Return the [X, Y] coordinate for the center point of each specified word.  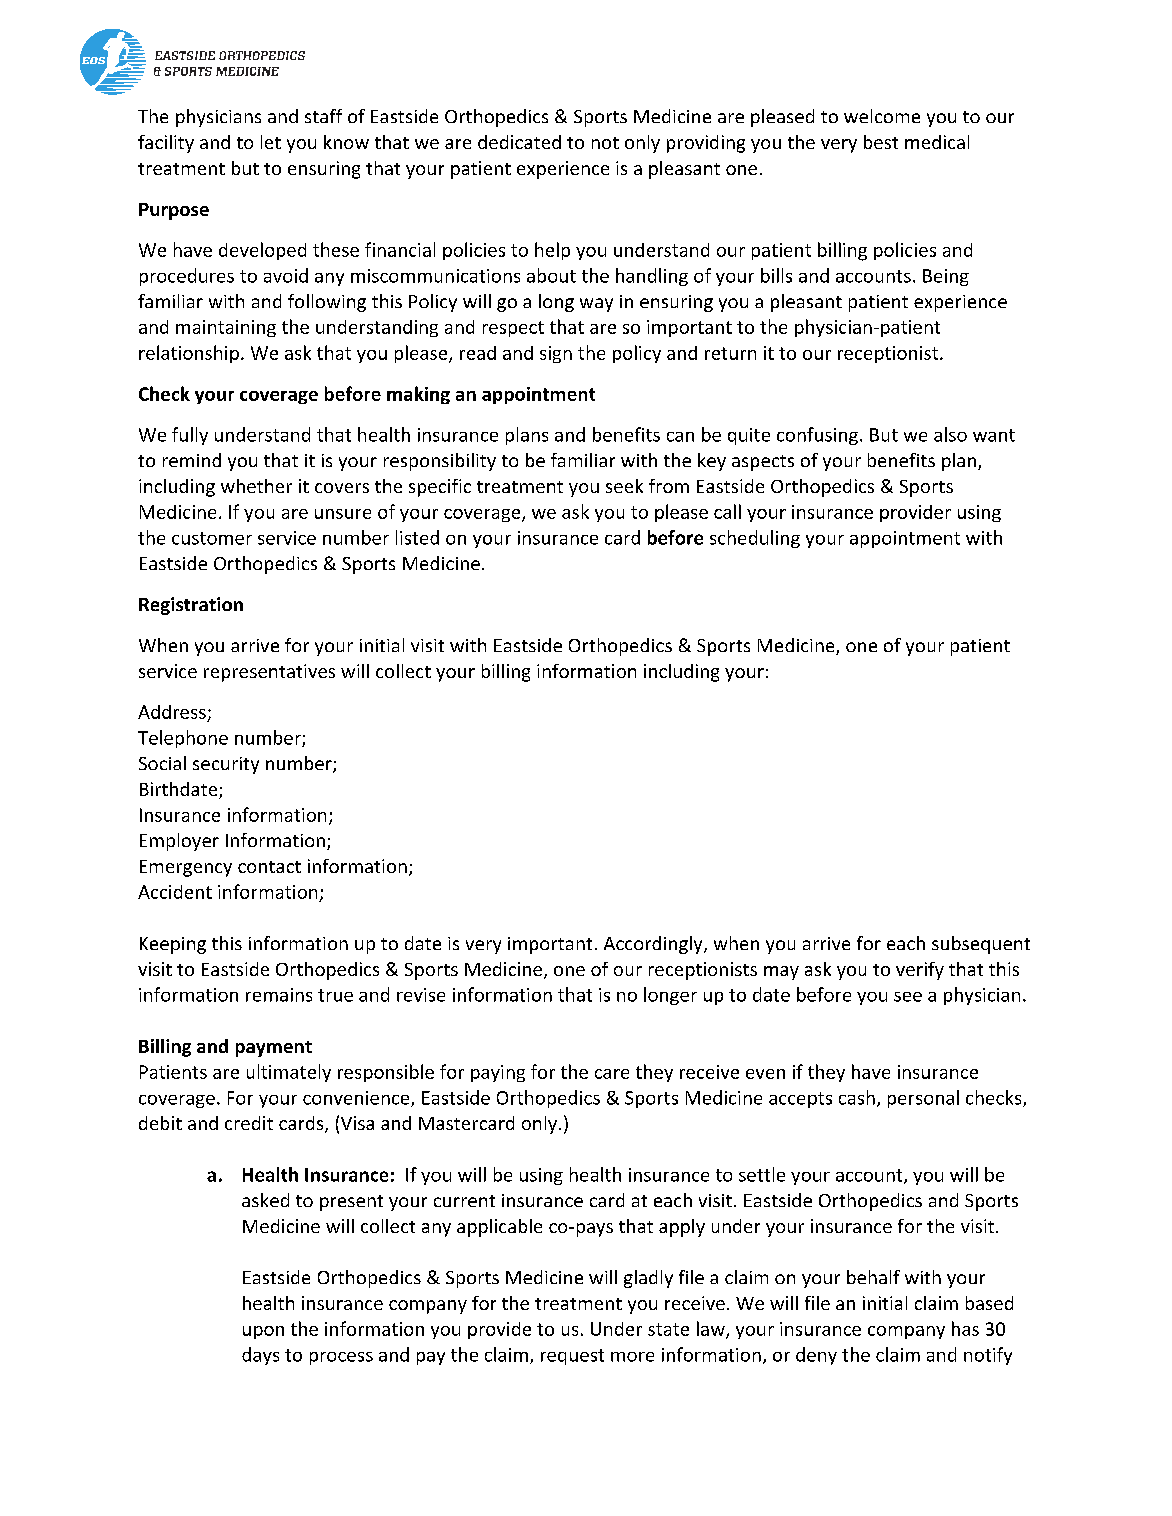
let [271, 142]
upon [263, 1332]
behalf [873, 1277]
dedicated [519, 142]
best [881, 142]
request [572, 1357]
